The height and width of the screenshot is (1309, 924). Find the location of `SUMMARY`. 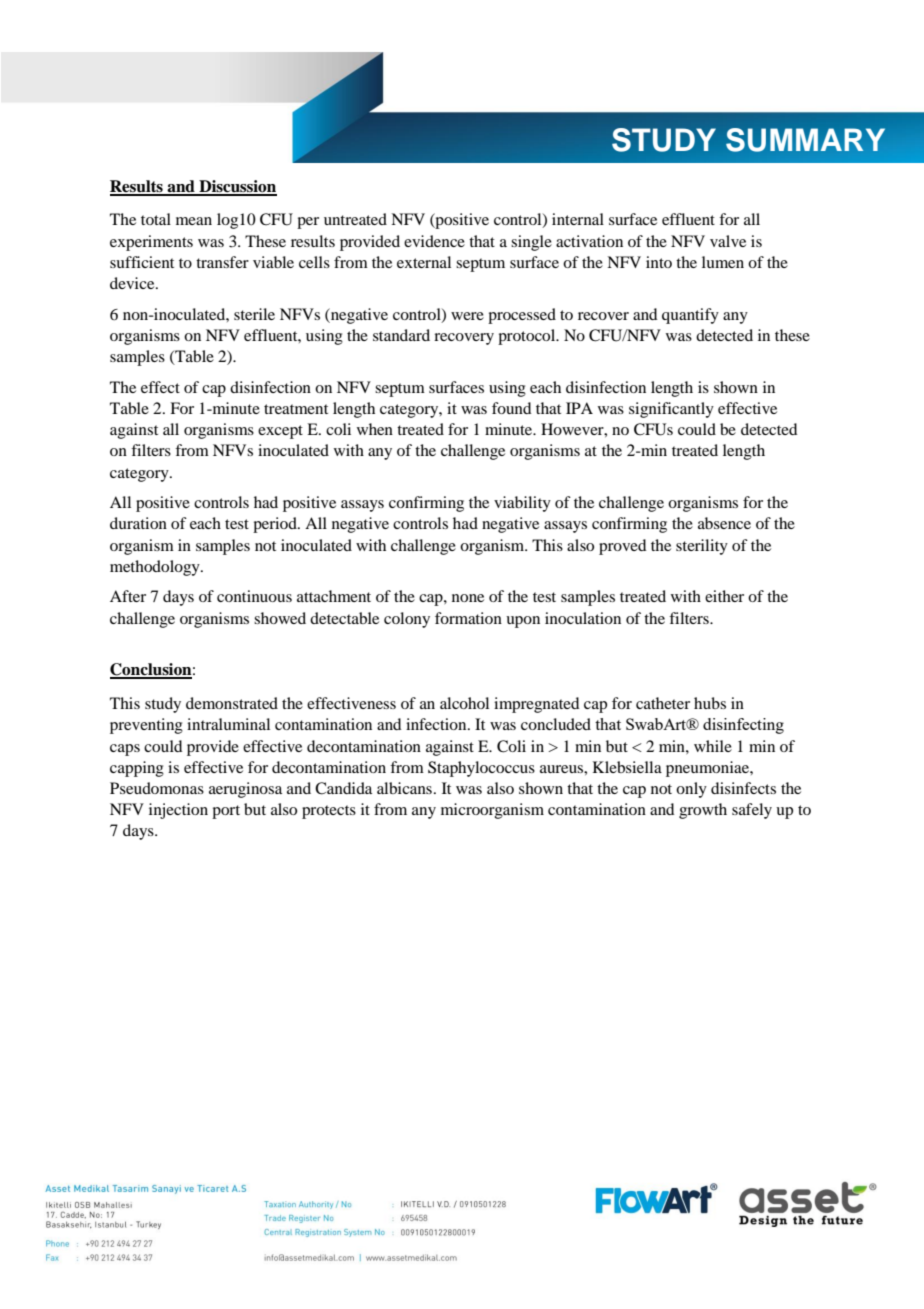

SUMMARY is located at coordinates (805, 140).
